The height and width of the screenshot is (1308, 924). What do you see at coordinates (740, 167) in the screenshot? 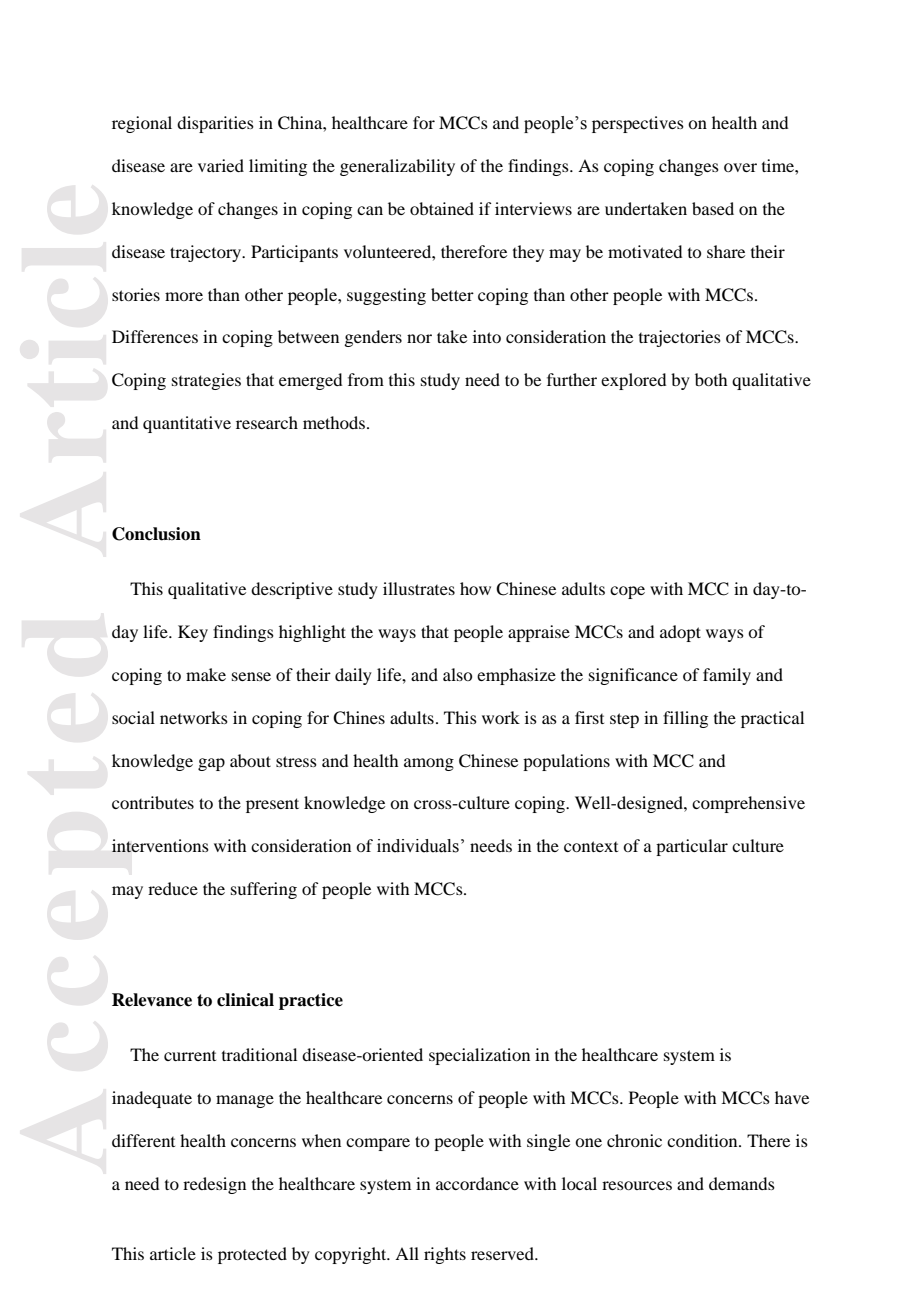
I see `over` at bounding box center [740, 167].
